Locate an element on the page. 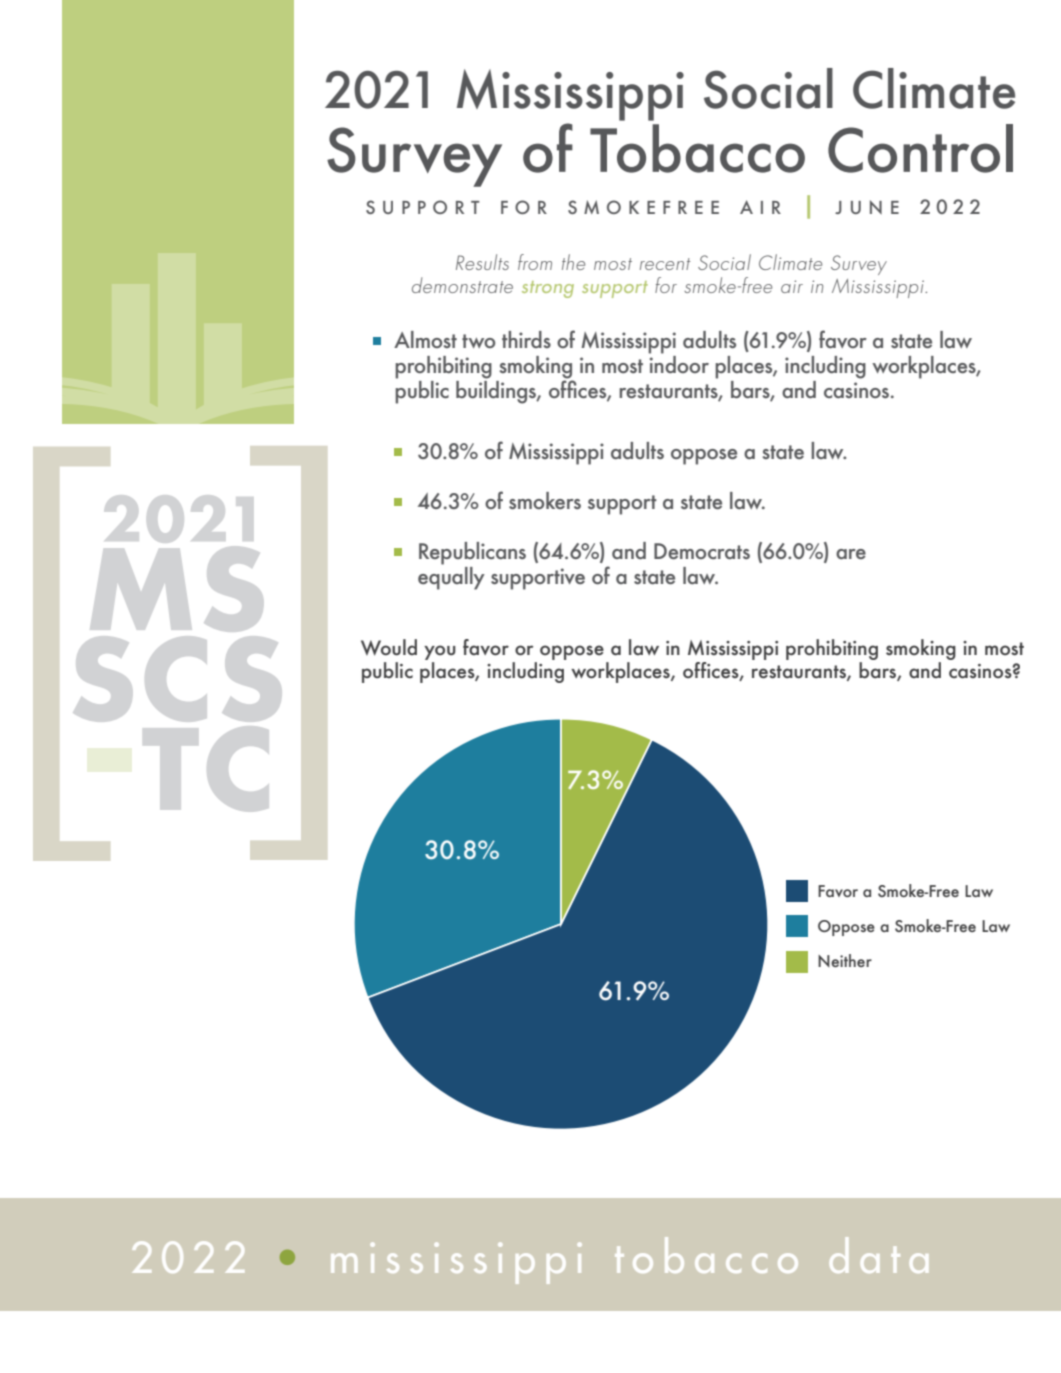 This image has width=1061, height=1373. Democrats is located at coordinates (702, 551).
